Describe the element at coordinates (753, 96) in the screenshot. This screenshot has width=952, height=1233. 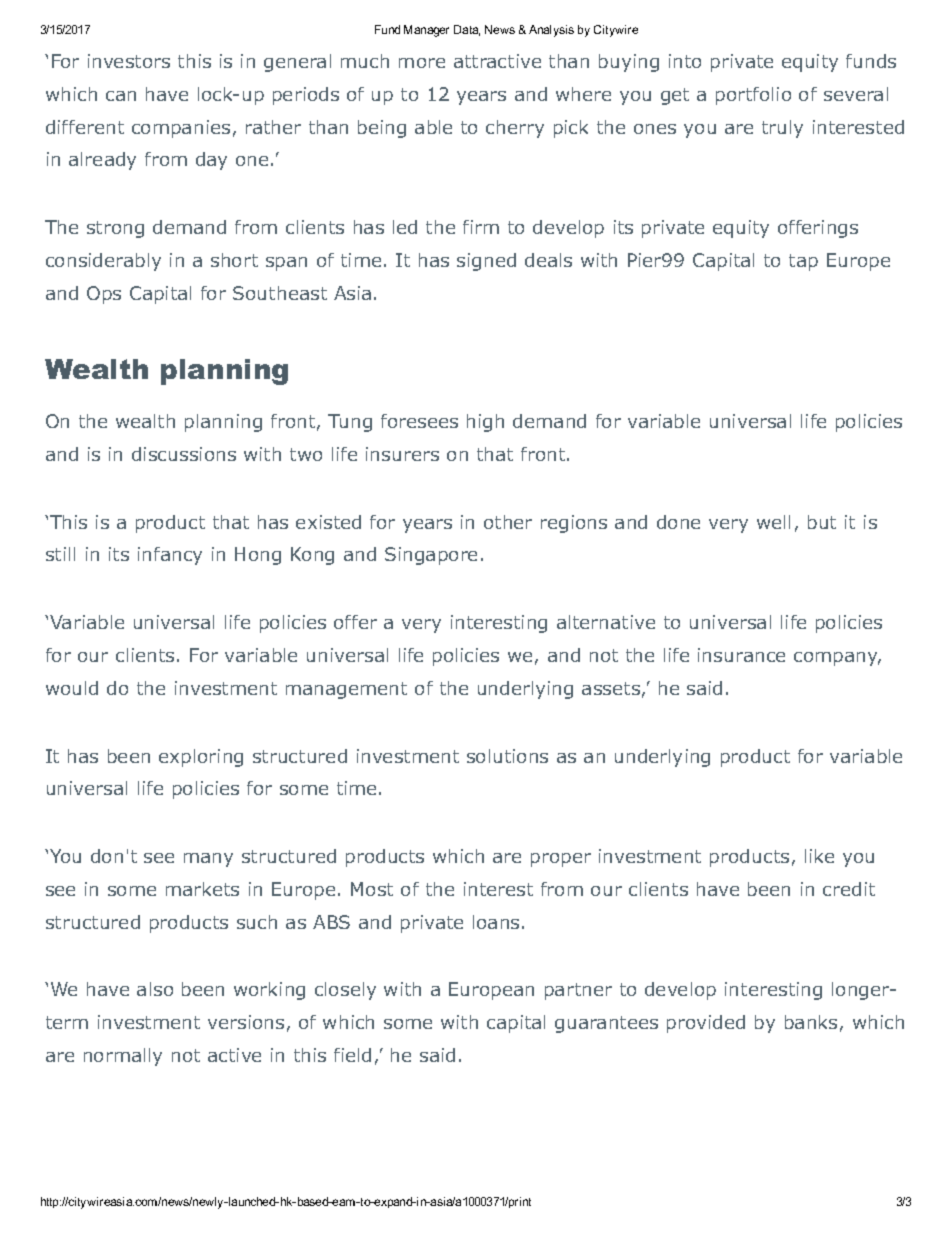
I see `portfolio` at that location.
